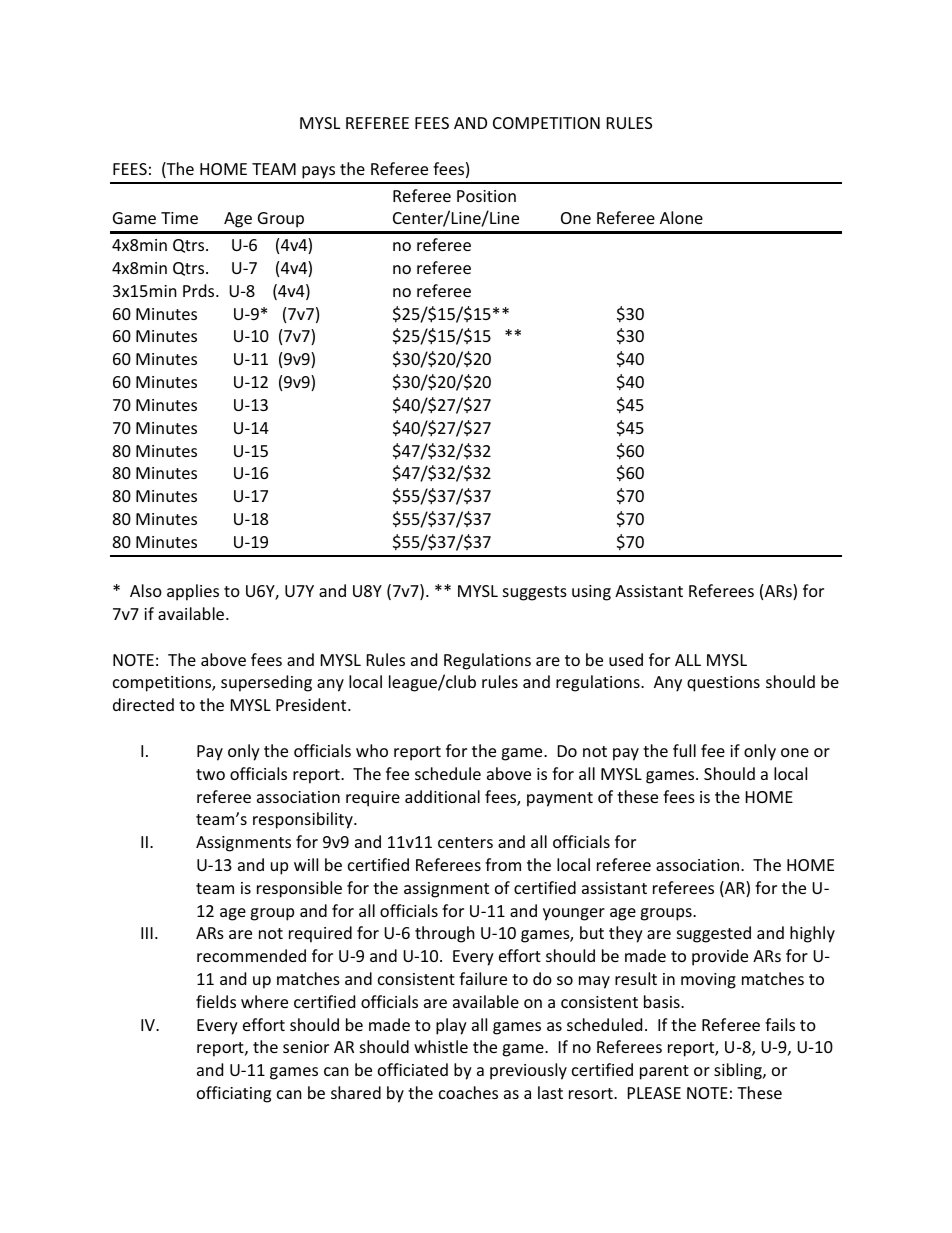 This document has width=952, height=1233. Describe the element at coordinates (503, 864) in the document. I see `from` at that location.
